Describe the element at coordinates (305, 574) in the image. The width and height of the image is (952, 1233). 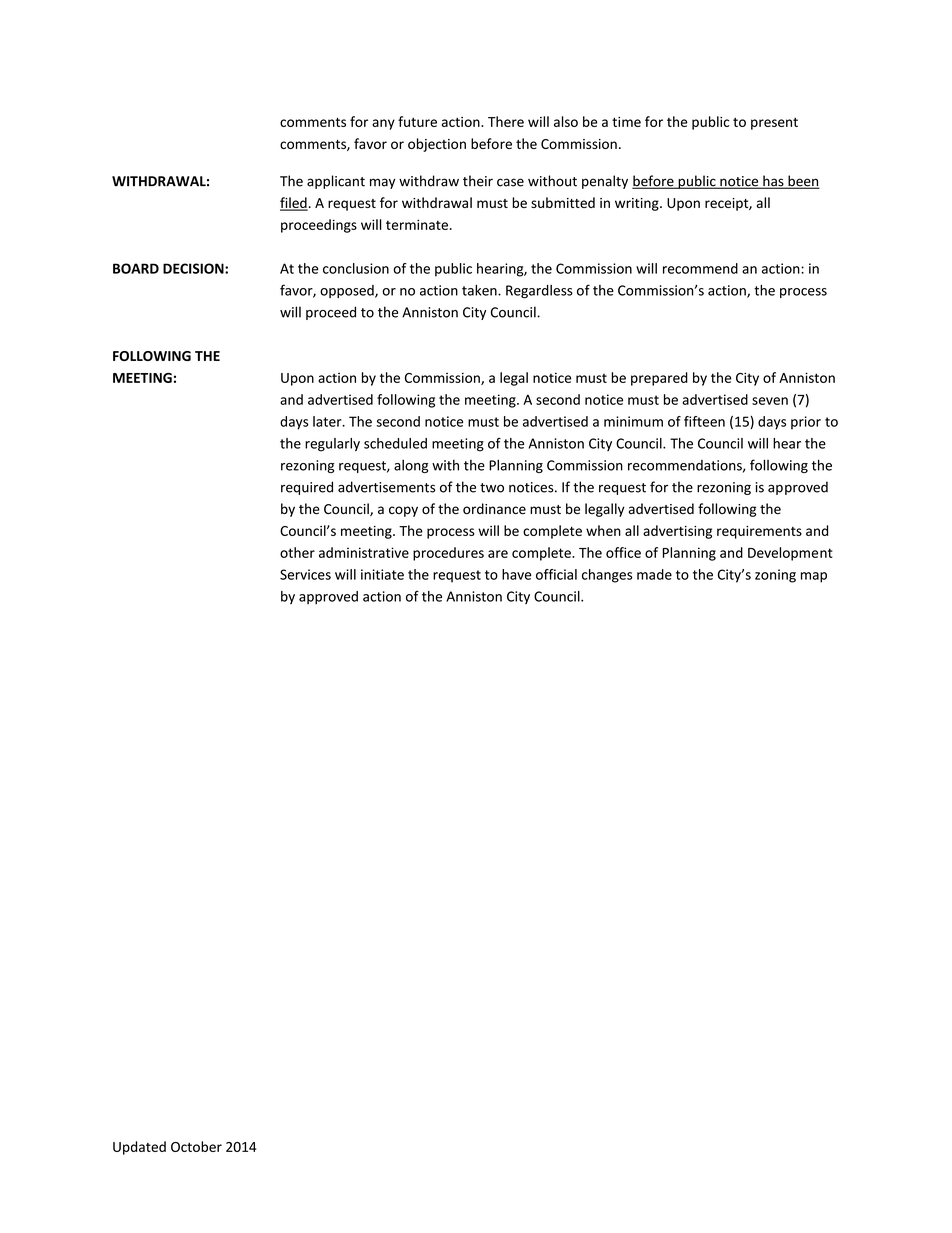
I see `Services` at that location.
